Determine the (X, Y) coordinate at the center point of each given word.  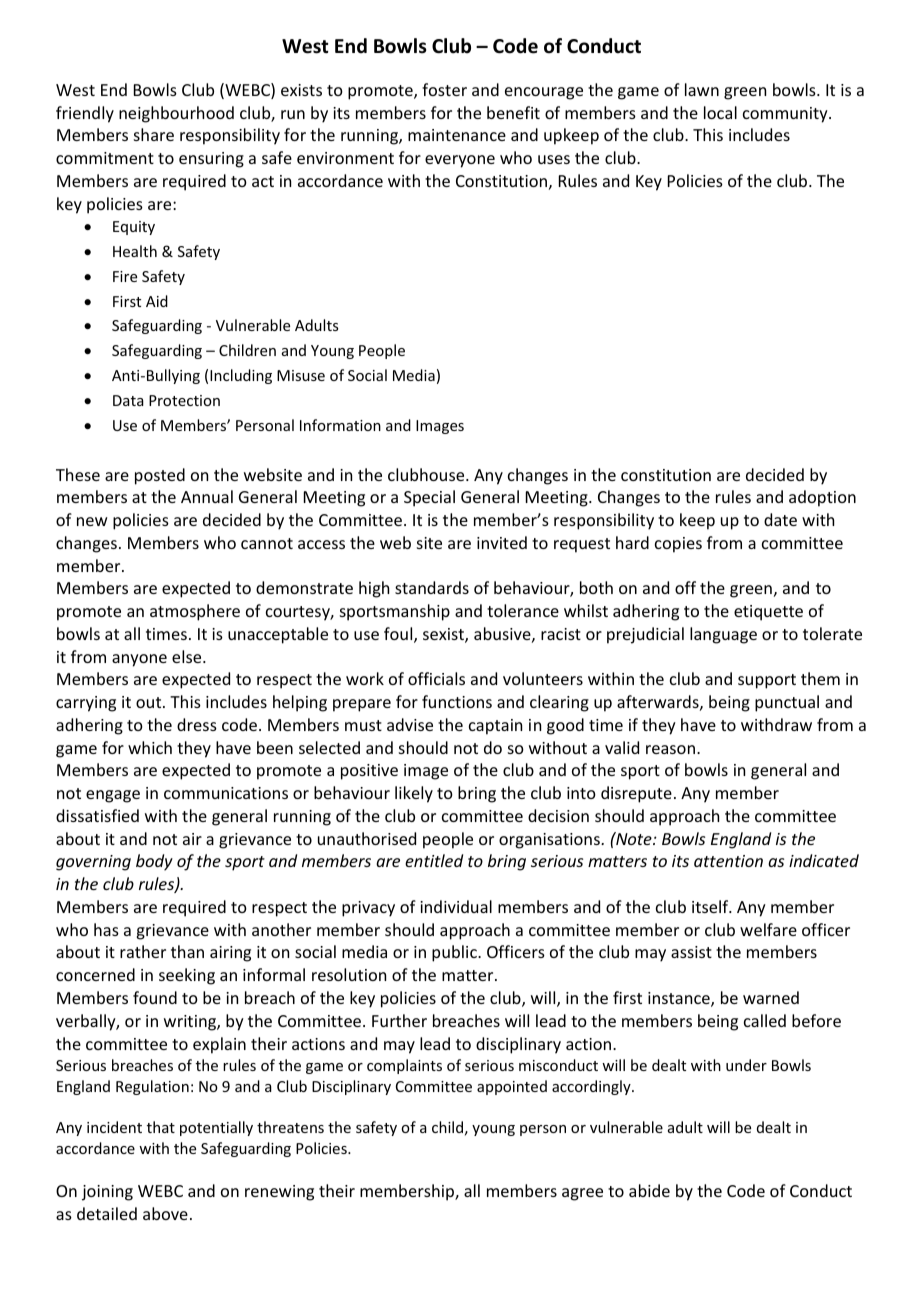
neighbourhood (176, 114)
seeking (187, 976)
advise (410, 724)
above (165, 1213)
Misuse (301, 375)
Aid (157, 301)
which (150, 747)
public (455, 953)
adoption (822, 498)
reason (670, 749)
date (780, 519)
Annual (207, 496)
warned (771, 997)
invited (502, 542)
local (720, 112)
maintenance (457, 135)
